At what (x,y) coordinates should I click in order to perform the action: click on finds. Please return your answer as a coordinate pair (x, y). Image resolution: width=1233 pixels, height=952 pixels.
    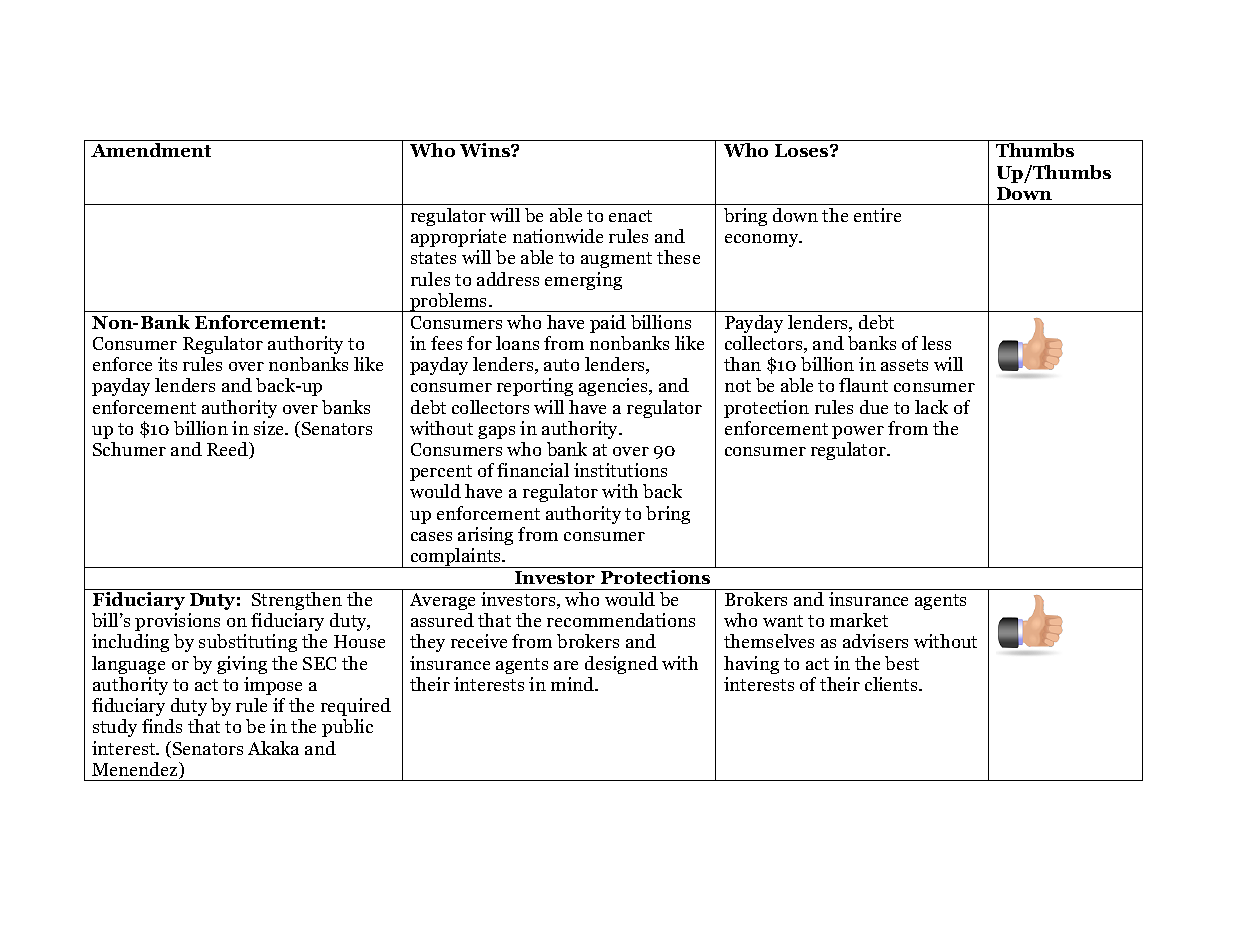
    Looking at the image, I should click on (162, 726).
